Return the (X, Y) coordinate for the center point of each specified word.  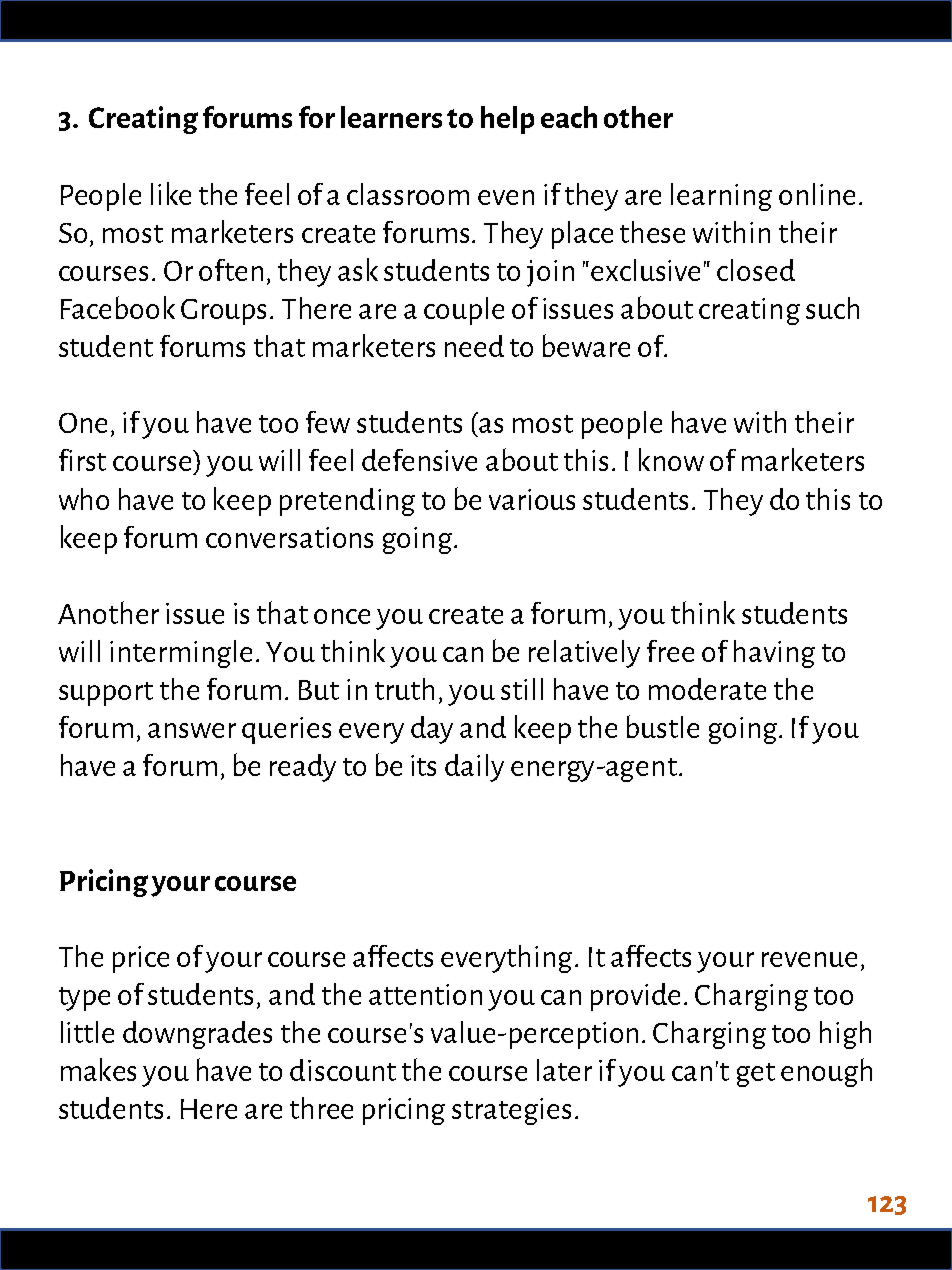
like (171, 193)
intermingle (181, 654)
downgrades (197, 1035)
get (756, 1075)
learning (721, 197)
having (774, 654)
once (342, 616)
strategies (511, 1111)
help (507, 120)
